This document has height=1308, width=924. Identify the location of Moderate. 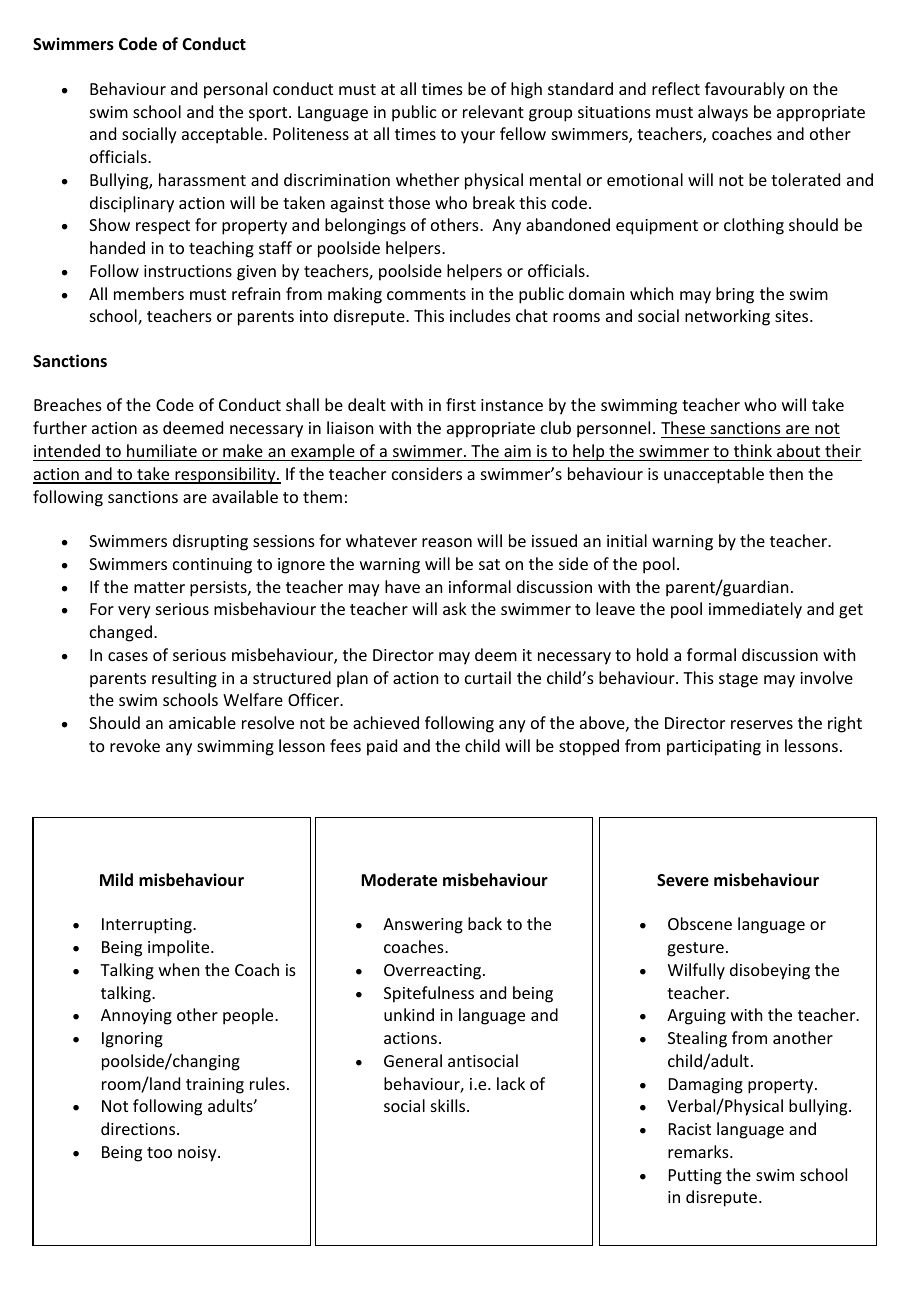
(399, 880).
